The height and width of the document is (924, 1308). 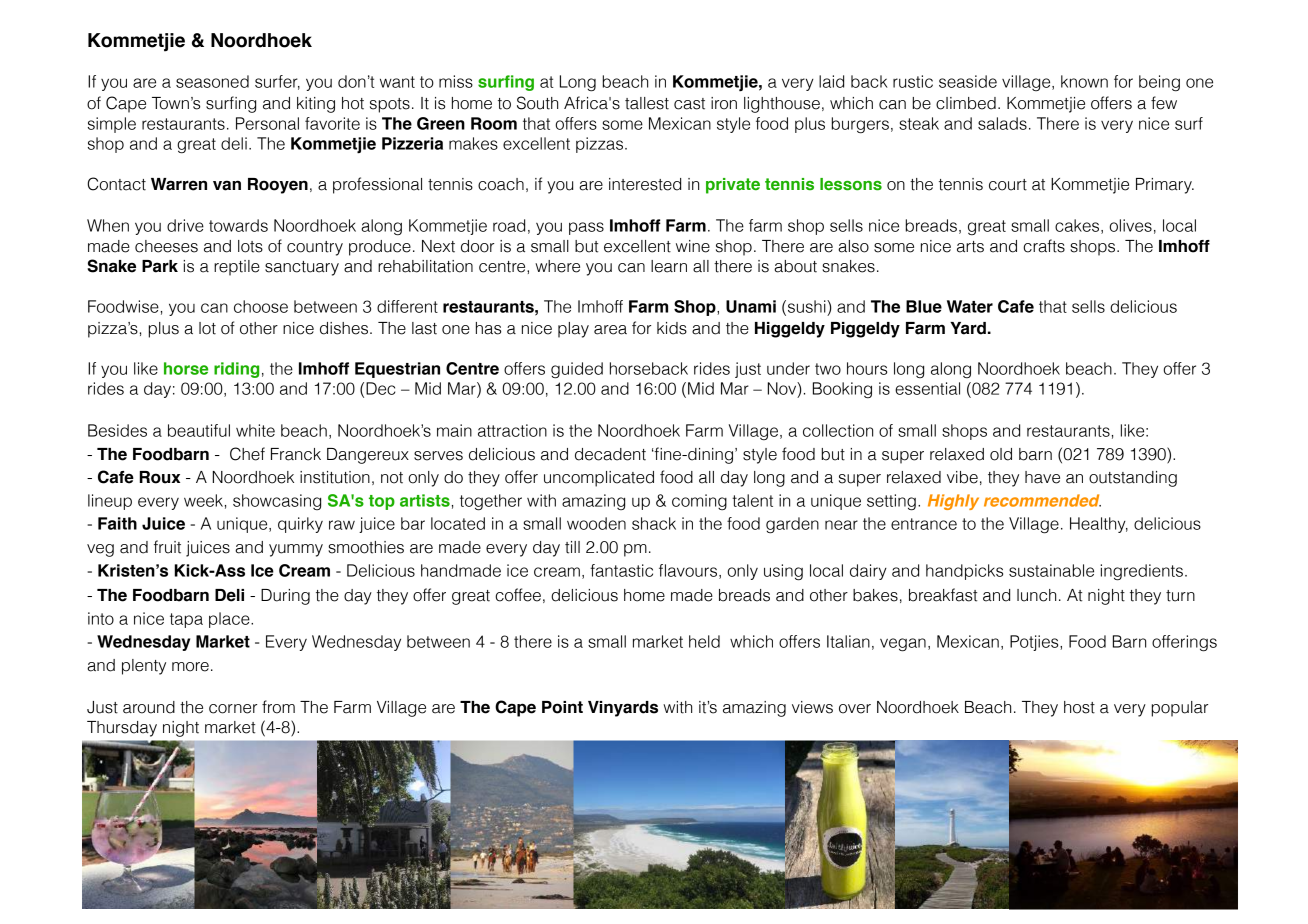 What do you see at coordinates (654, 523) in the document?
I see `shack` at bounding box center [654, 523].
